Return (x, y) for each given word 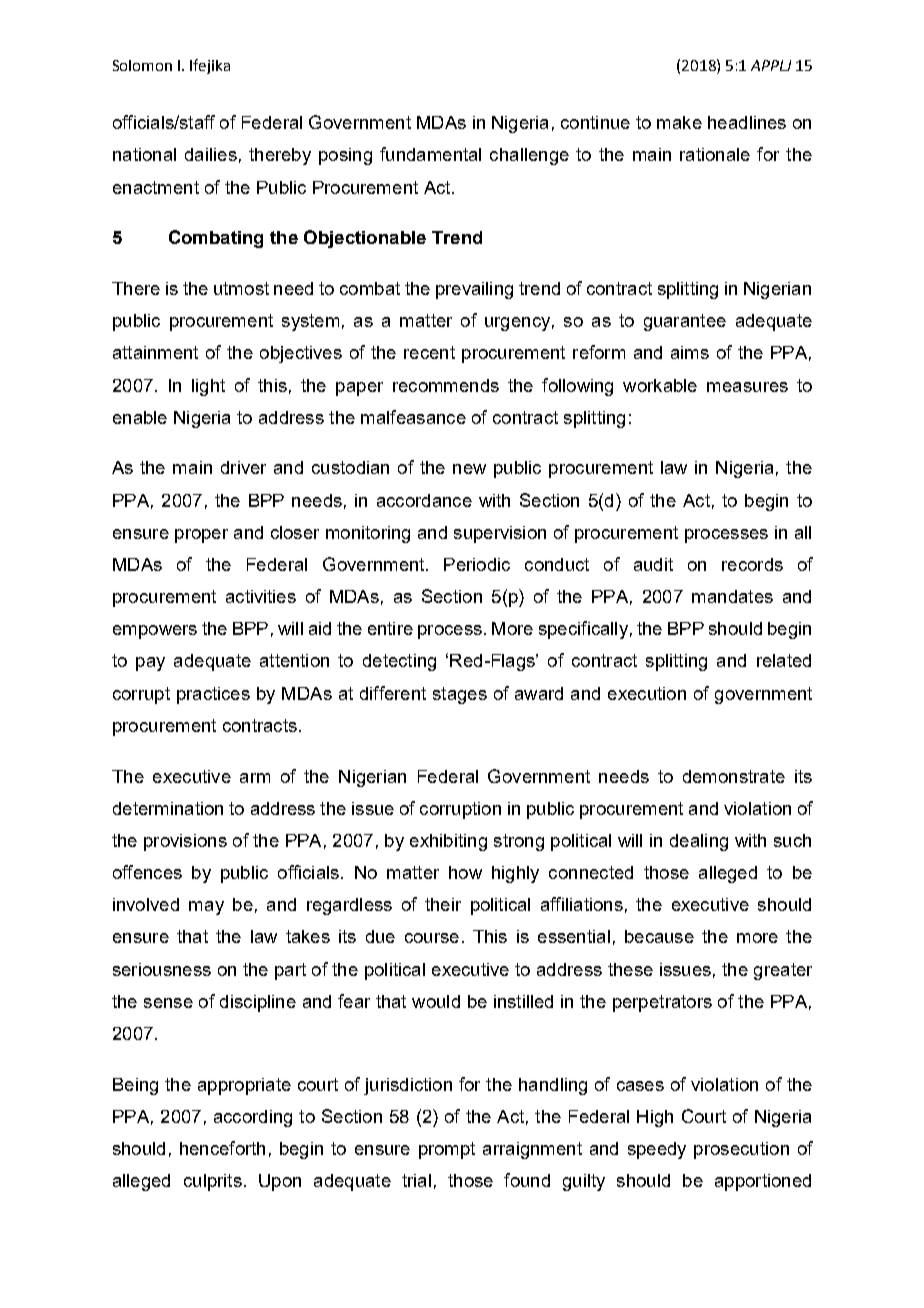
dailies (211, 154)
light (208, 387)
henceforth (222, 1148)
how (465, 872)
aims (690, 352)
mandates (732, 596)
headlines (747, 122)
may (206, 908)
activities (261, 596)
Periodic (477, 564)
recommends (446, 385)
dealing (699, 842)
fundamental (430, 154)
